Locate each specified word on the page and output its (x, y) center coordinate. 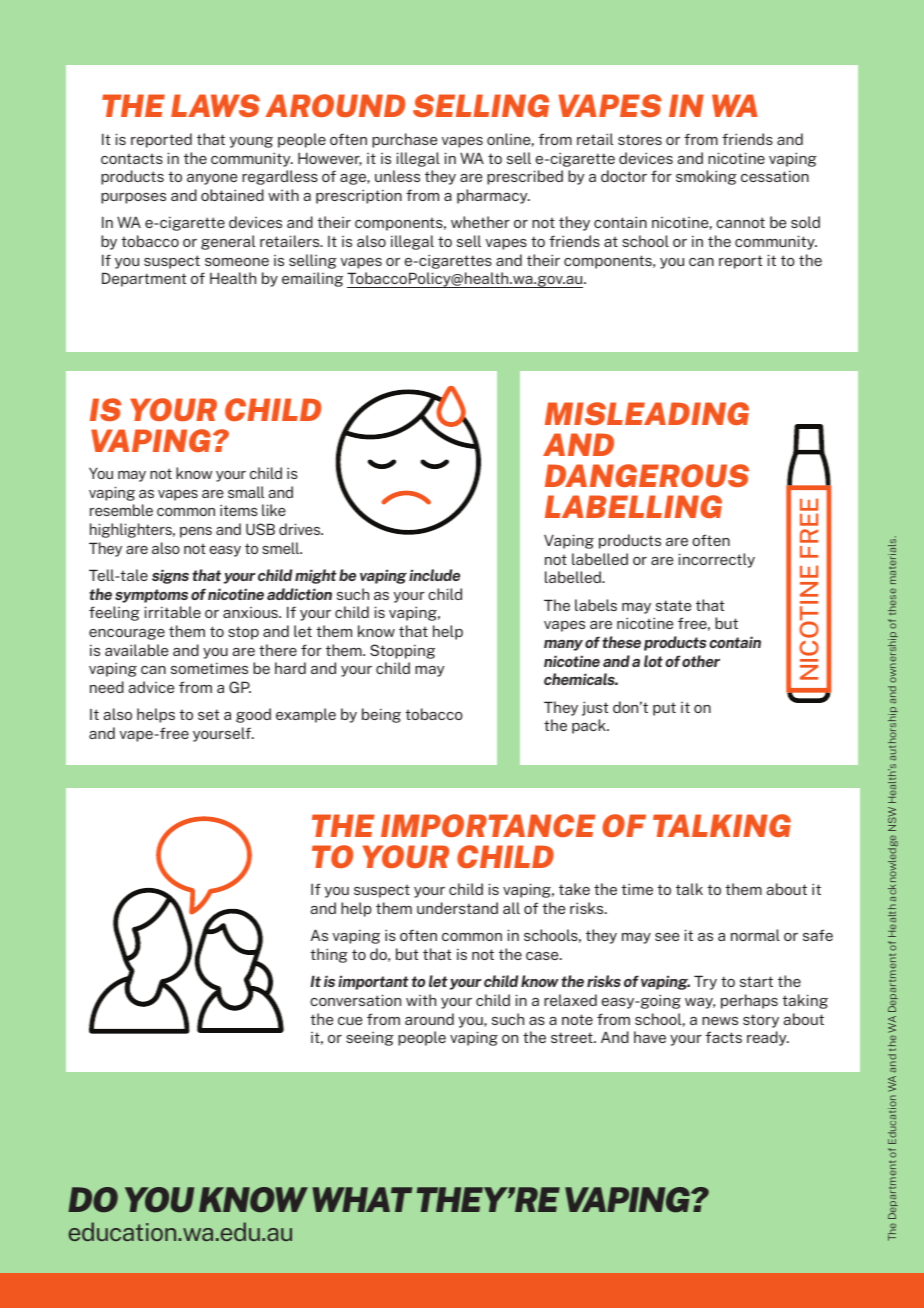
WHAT (362, 1199)
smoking (706, 177)
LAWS (215, 105)
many (563, 645)
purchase (404, 140)
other (701, 661)
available (136, 650)
